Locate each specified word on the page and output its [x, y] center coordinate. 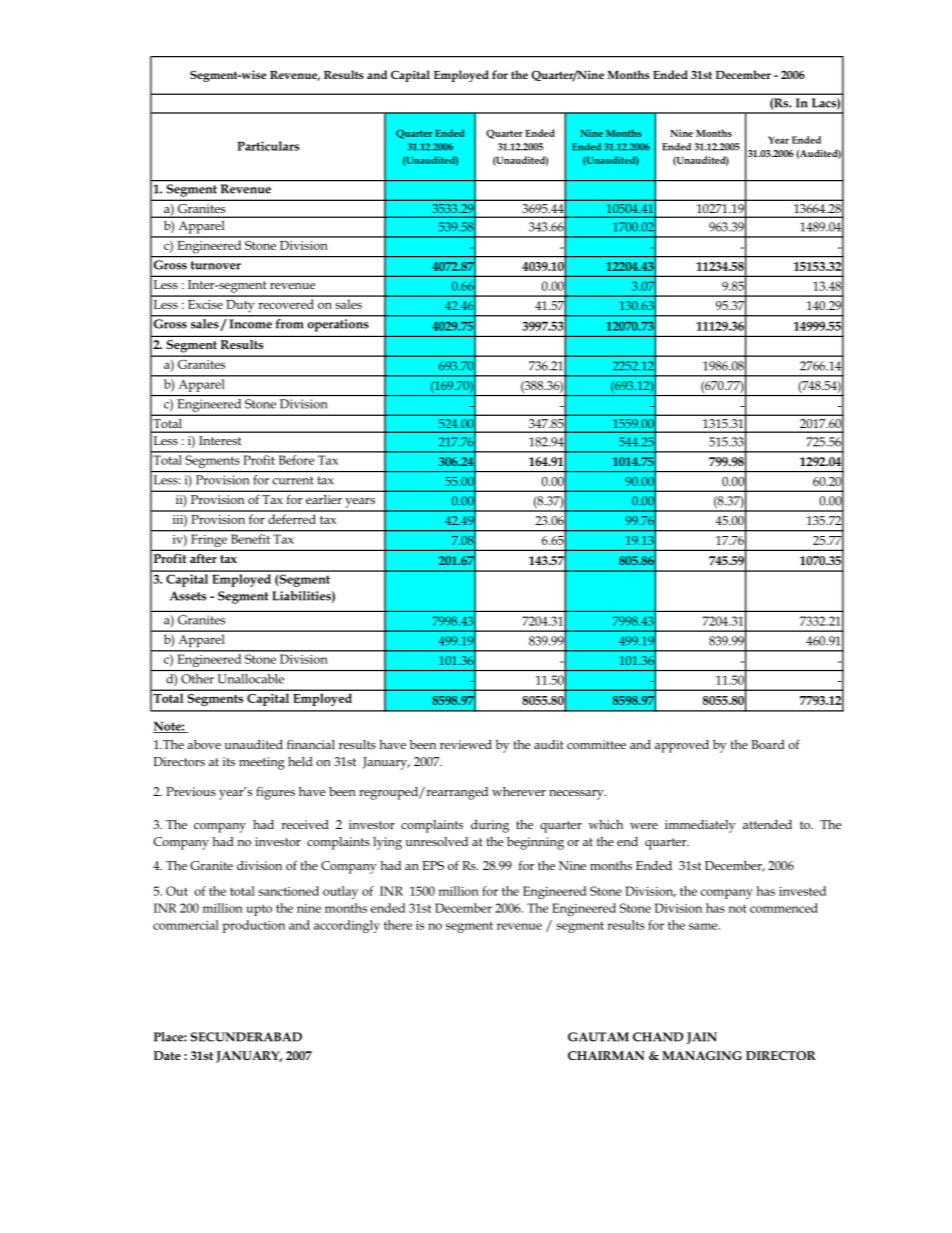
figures [275, 793]
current [292, 480]
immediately [700, 826]
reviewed [466, 744]
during [490, 826]
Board [768, 744]
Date [167, 1055]
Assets [188, 596]
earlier [324, 499]
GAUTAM [598, 1037]
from [289, 323]
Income [251, 324]
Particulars [268, 146]
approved [682, 746]
